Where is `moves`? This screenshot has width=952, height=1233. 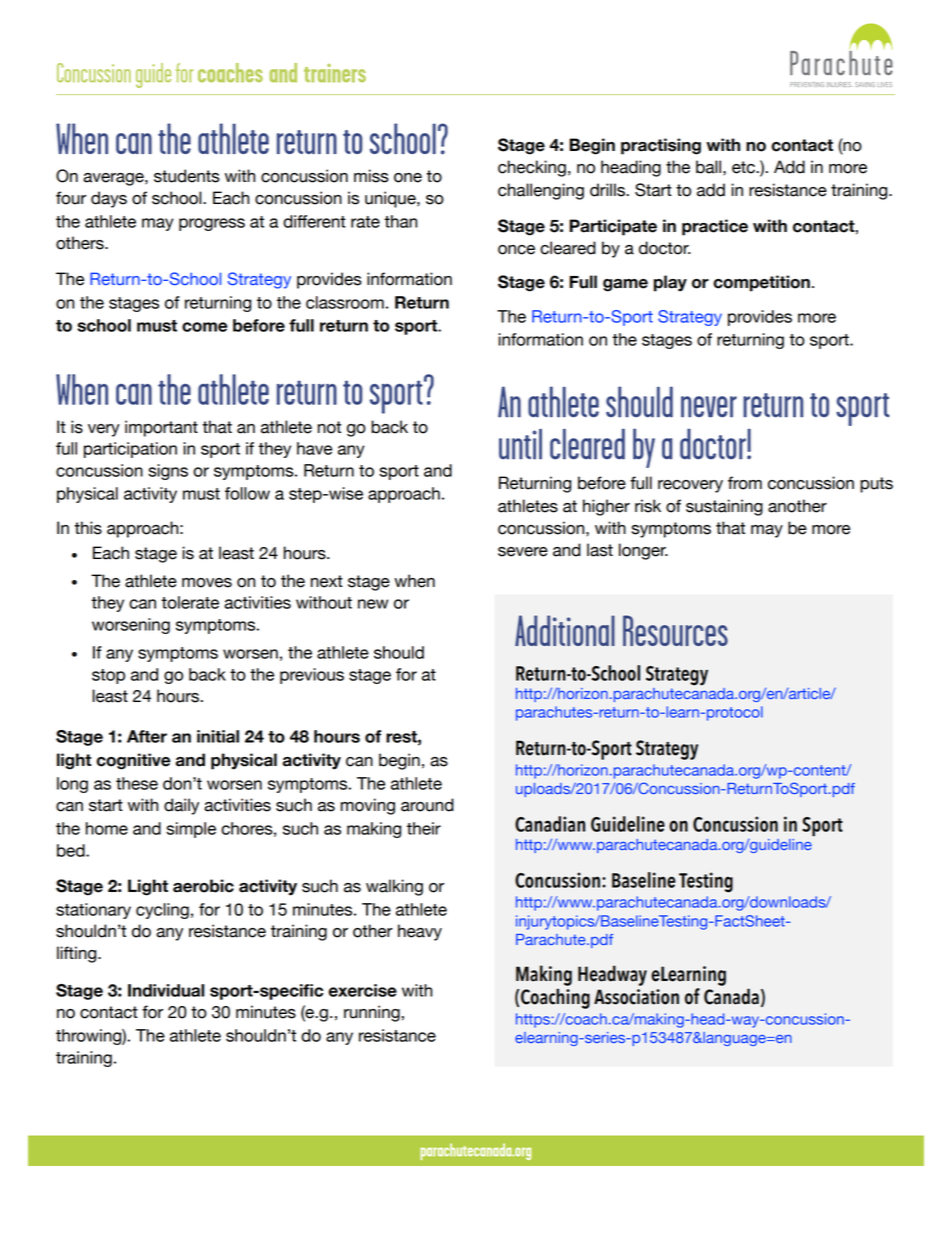 moves is located at coordinates (207, 583).
